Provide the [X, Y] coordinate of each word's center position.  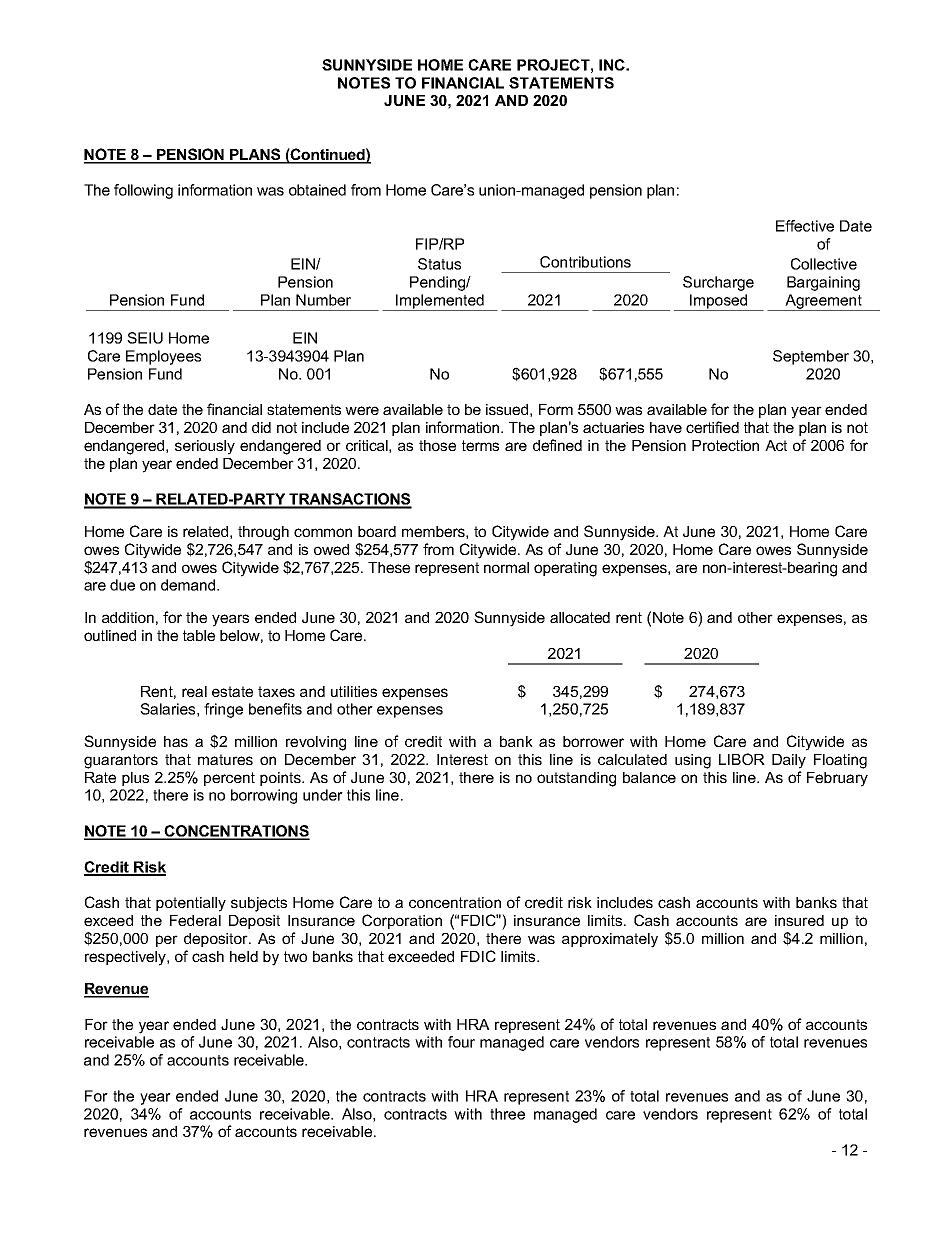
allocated [580, 617]
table [199, 635]
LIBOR [742, 759]
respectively [126, 958]
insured [799, 920]
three [507, 1114]
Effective [805, 226]
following [143, 191]
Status [439, 264]
